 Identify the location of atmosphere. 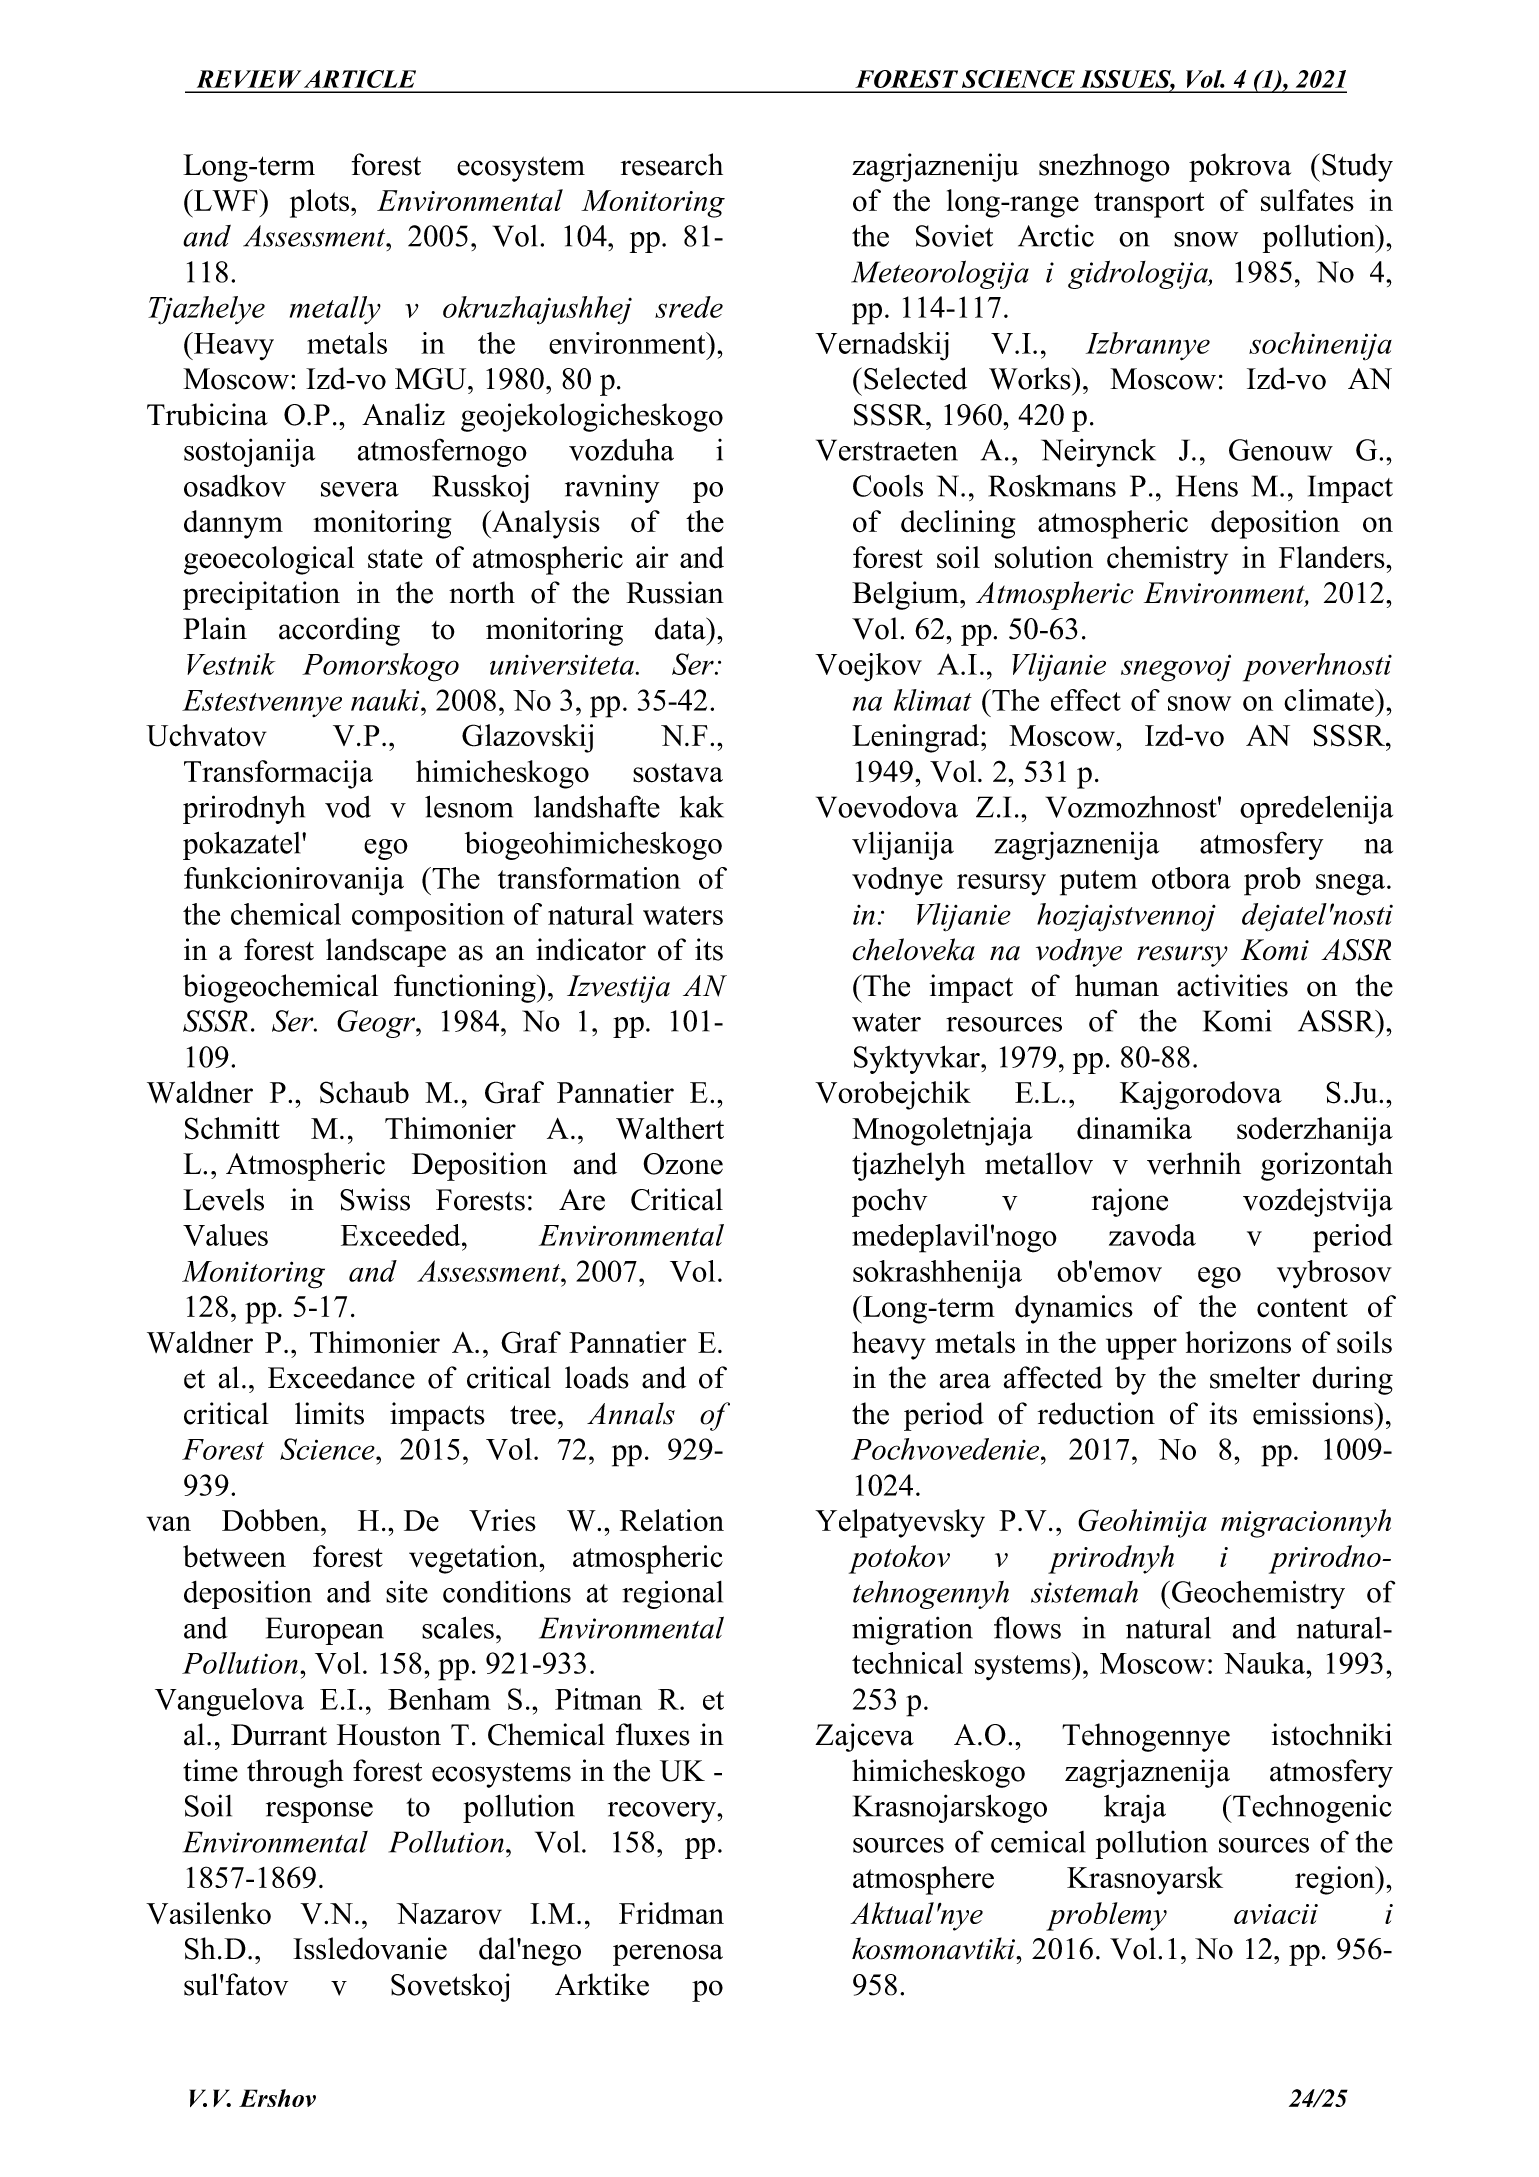
(923, 1880).
